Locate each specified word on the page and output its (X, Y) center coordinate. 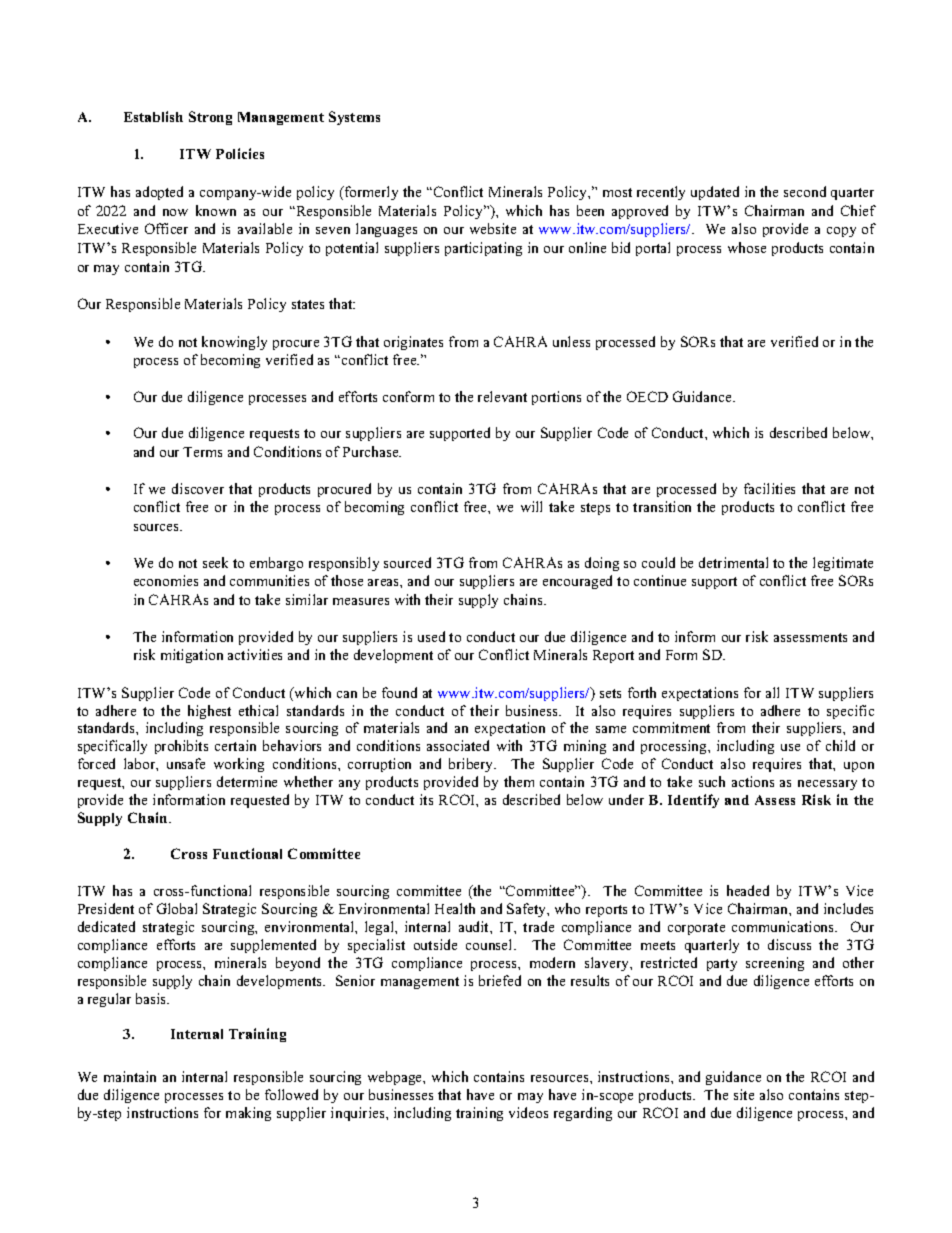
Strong (210, 118)
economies (166, 580)
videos (528, 1112)
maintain (130, 1076)
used (431, 636)
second (805, 191)
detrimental (733, 562)
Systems (354, 118)
